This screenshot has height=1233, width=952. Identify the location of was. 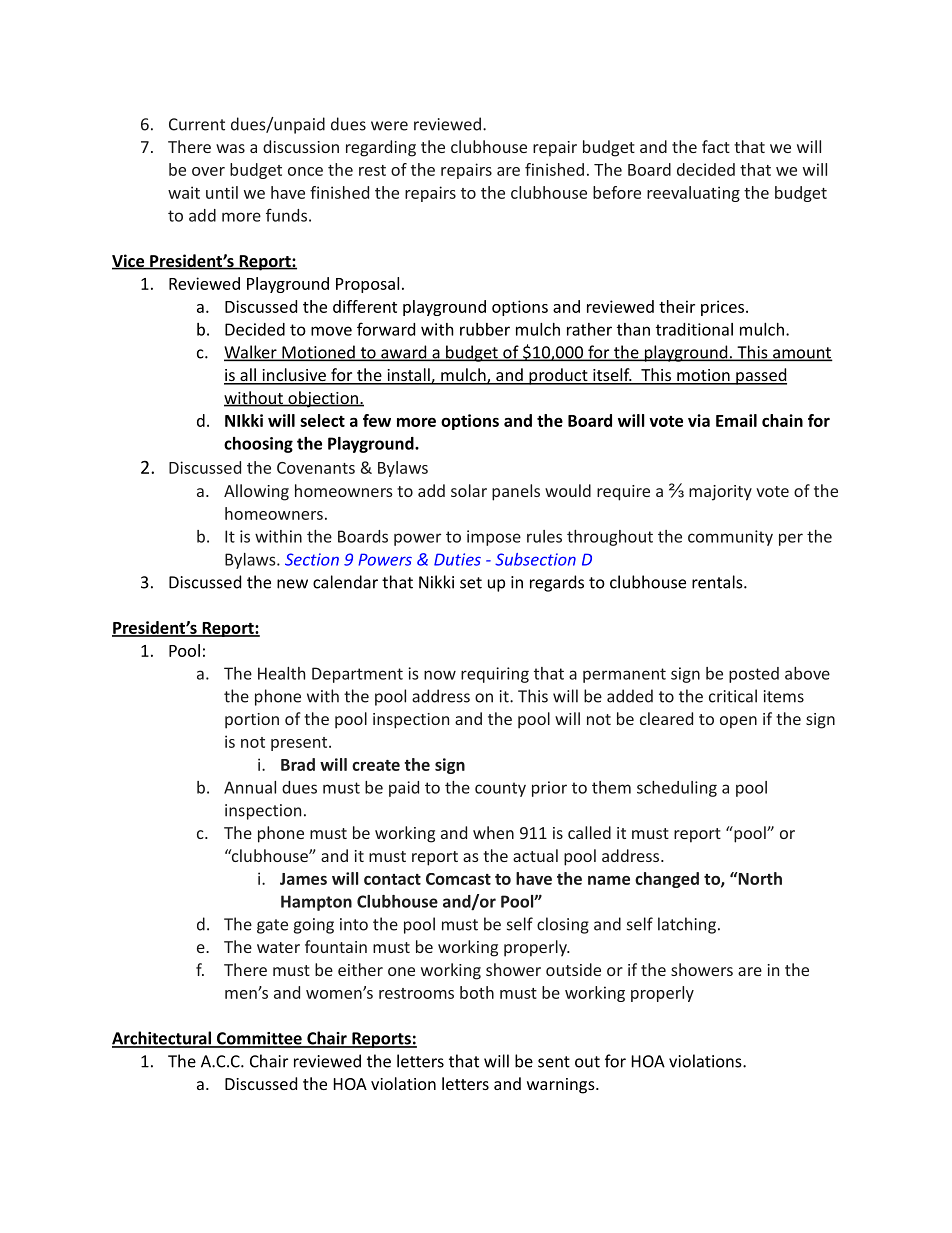
(230, 148).
